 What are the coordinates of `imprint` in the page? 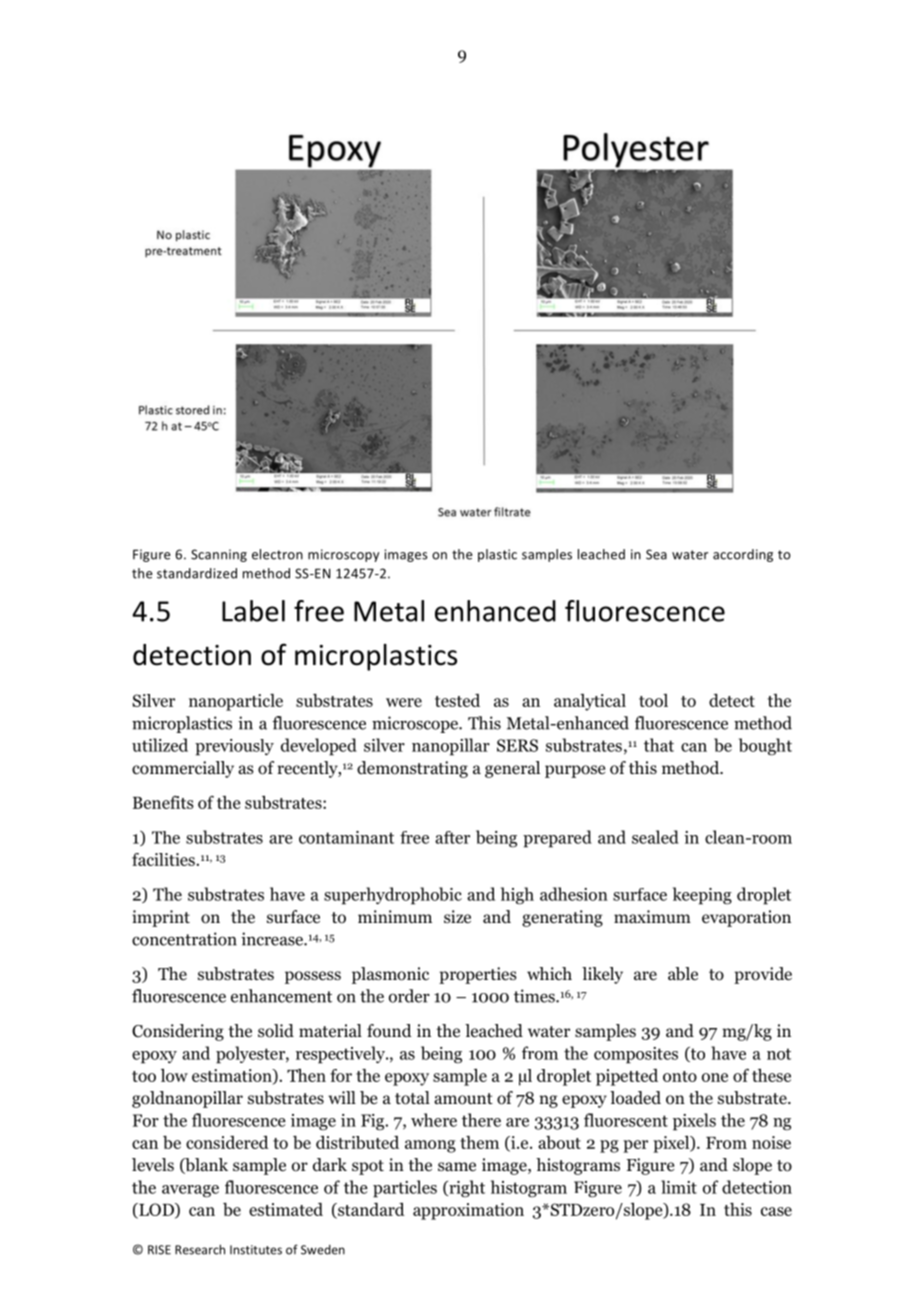 It's located at (161, 918).
